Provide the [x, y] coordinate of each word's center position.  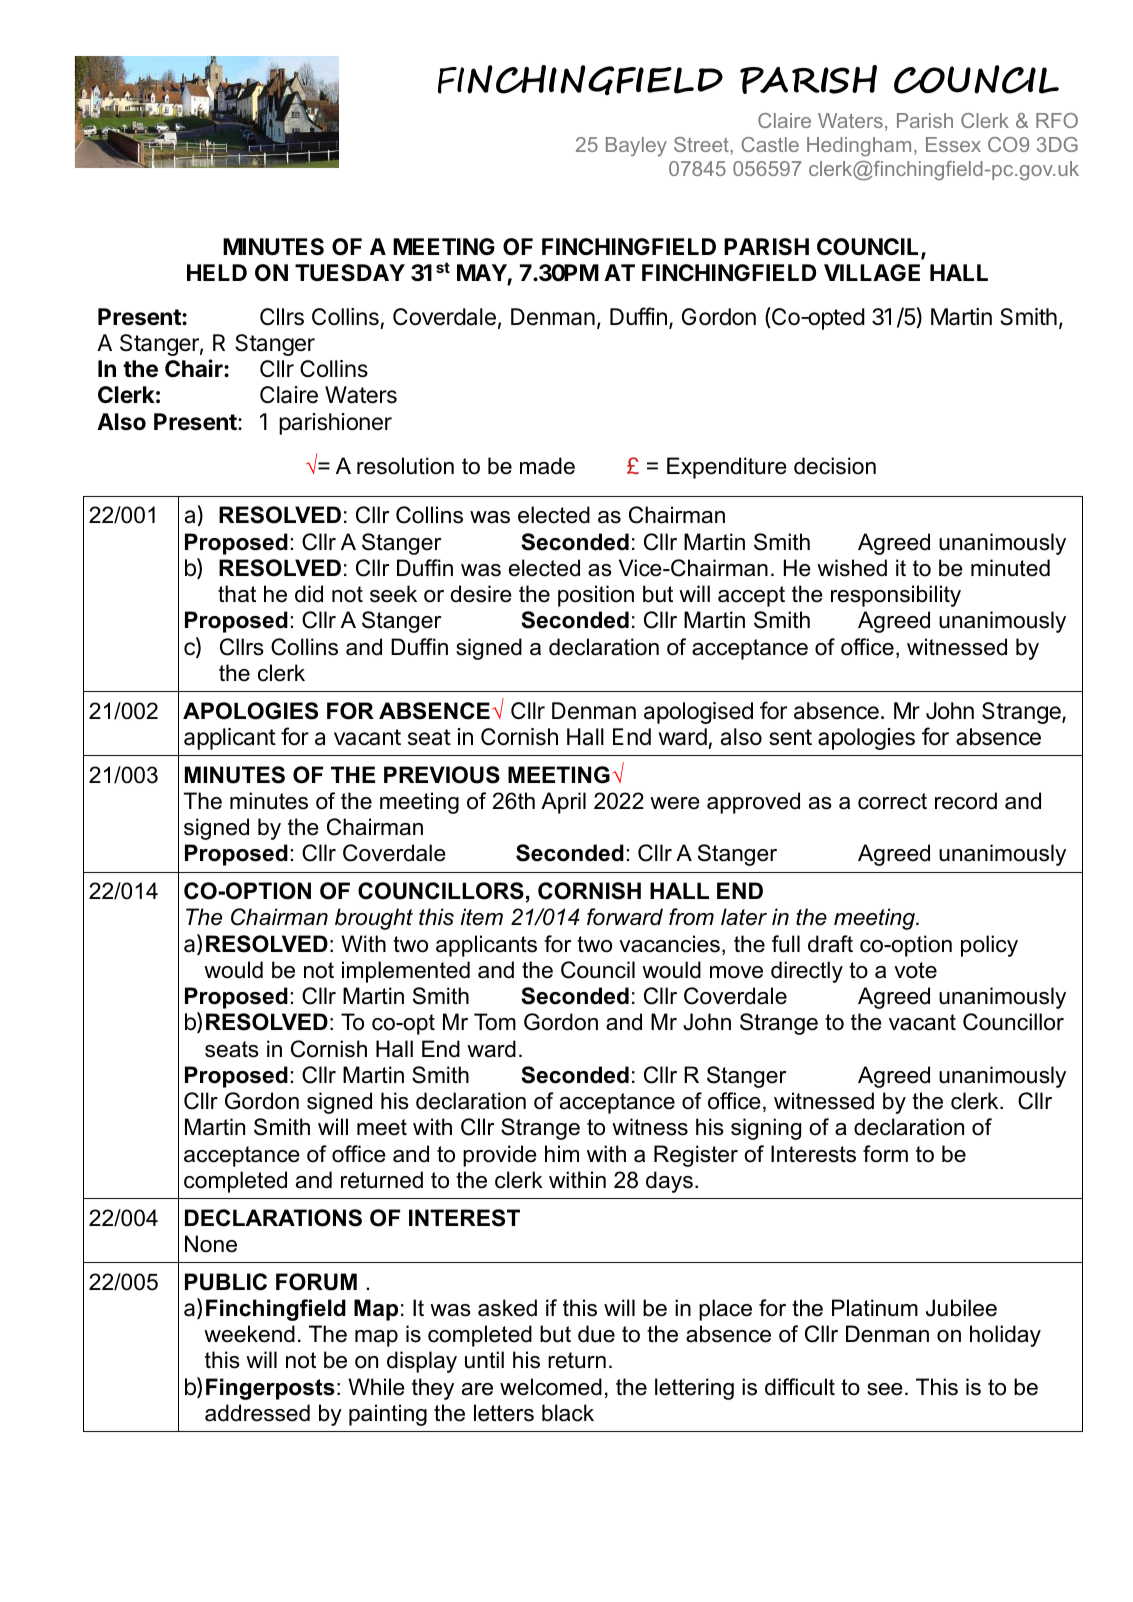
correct [892, 801]
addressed [257, 1413]
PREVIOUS [442, 775]
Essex [953, 144]
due [596, 1334]
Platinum [875, 1308]
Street [702, 144]
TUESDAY [350, 273]
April [563, 803]
